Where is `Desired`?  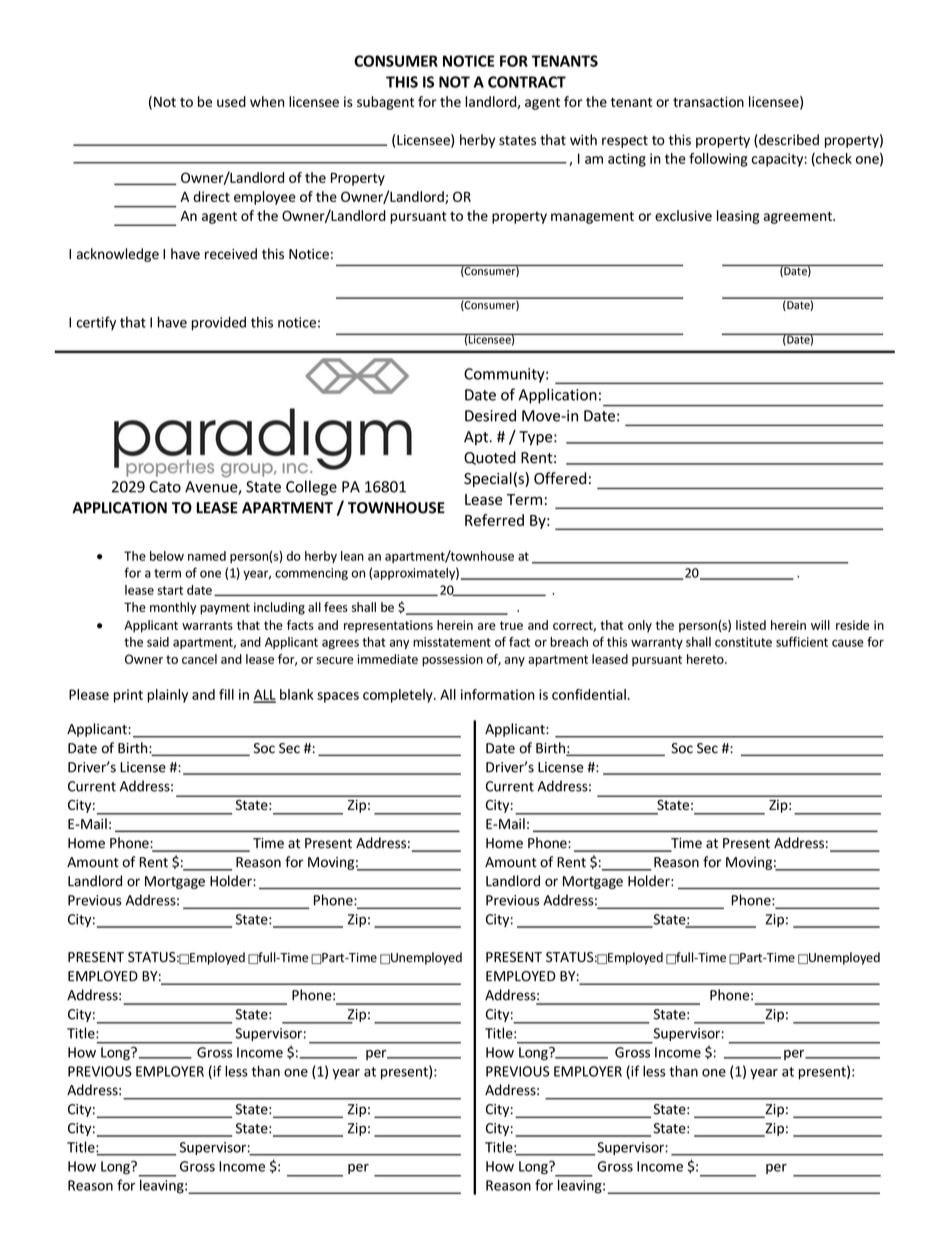 Desired is located at coordinates (490, 415).
